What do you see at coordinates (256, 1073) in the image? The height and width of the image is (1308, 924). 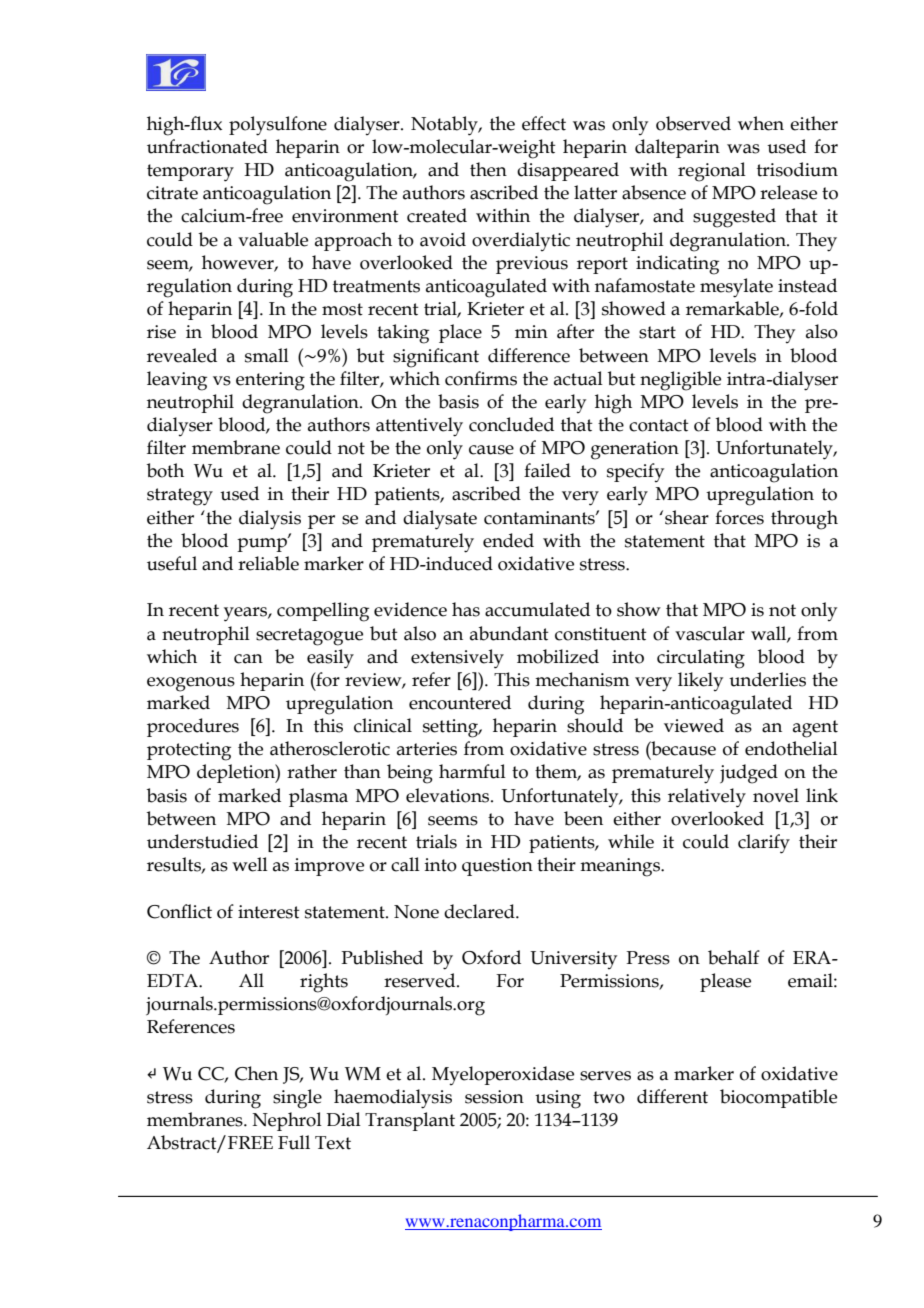 I see `Chen` at bounding box center [256, 1073].
